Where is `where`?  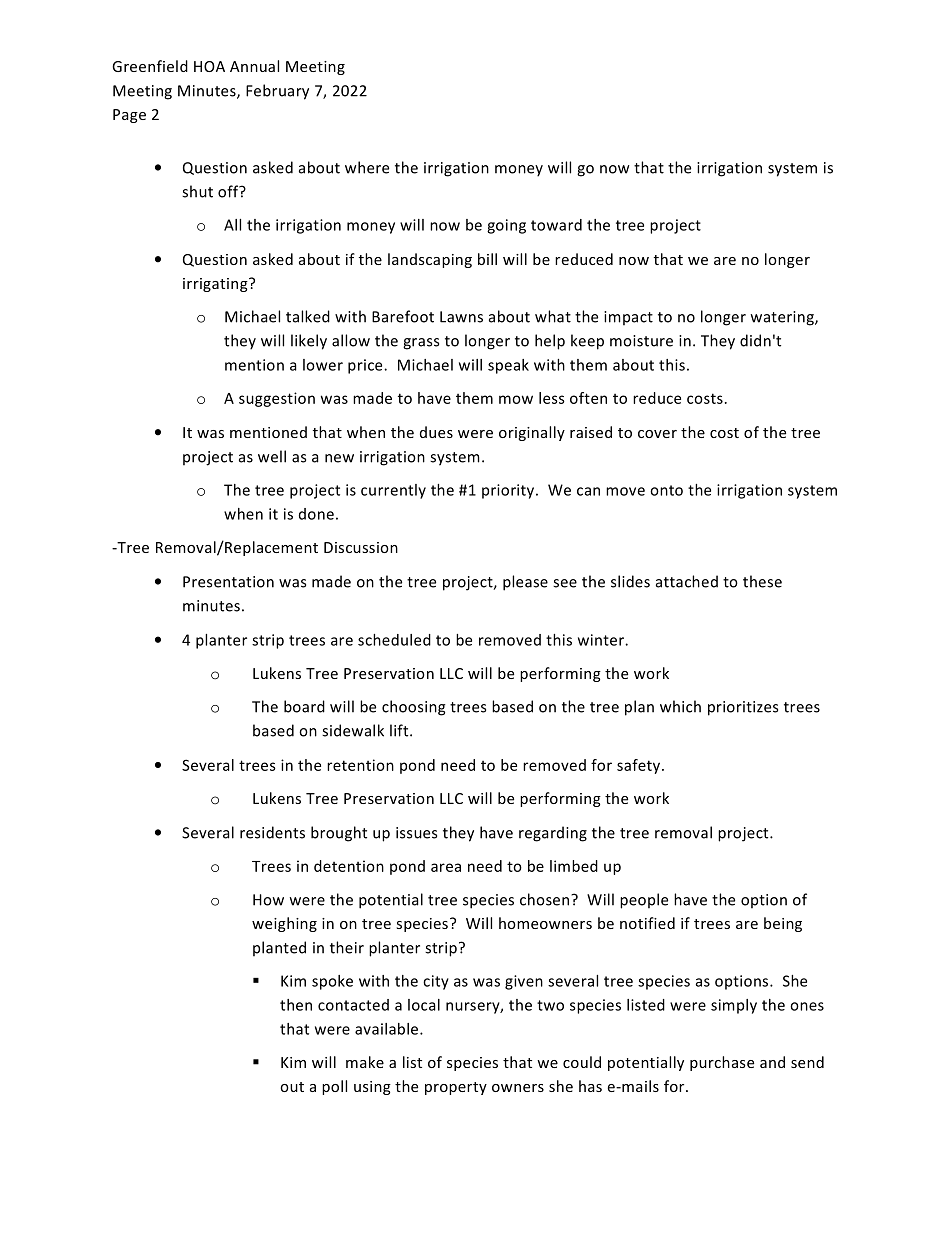
where is located at coordinates (367, 167).
